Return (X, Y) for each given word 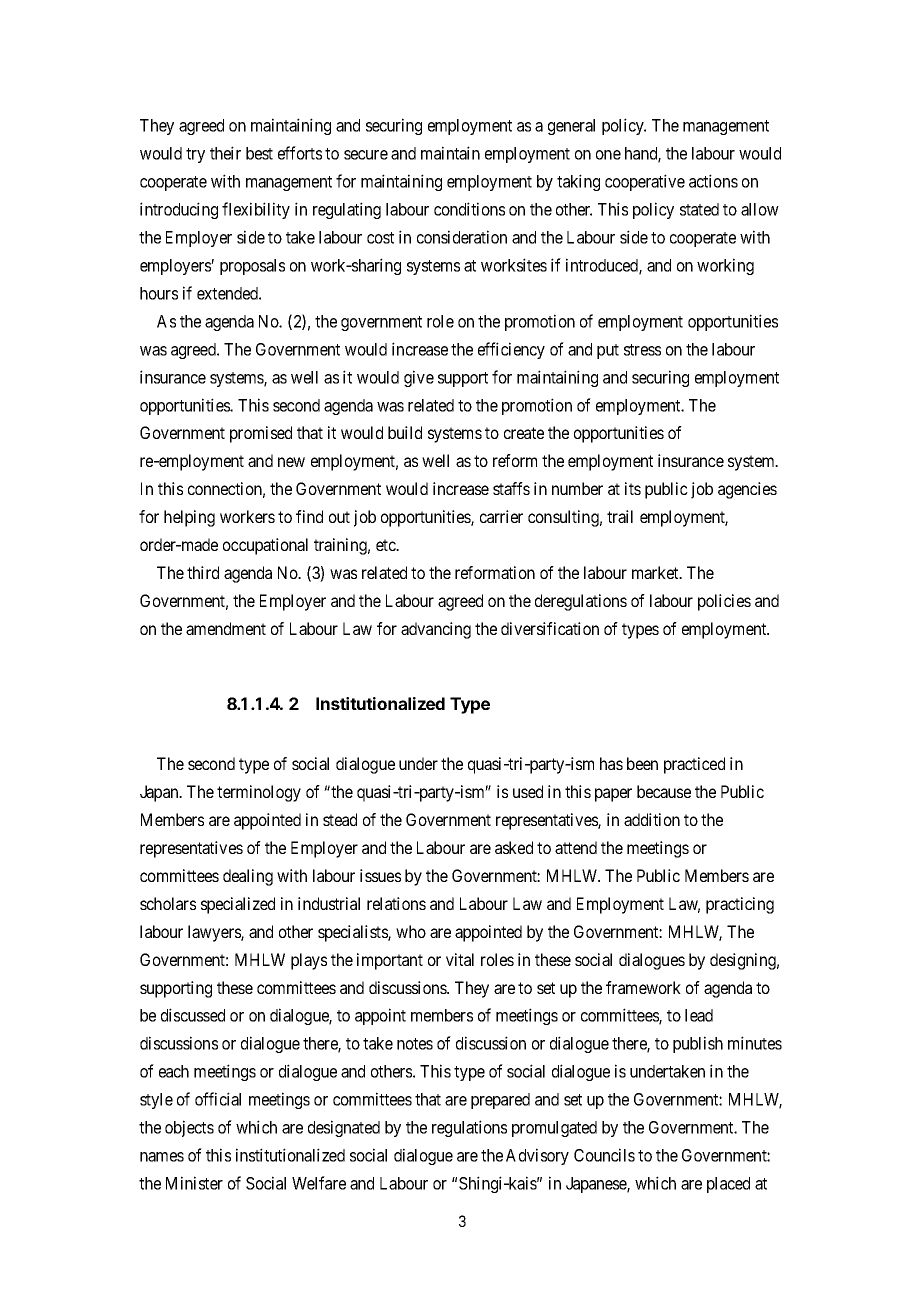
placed (728, 1185)
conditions (469, 209)
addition (652, 819)
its (633, 488)
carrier (501, 516)
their (225, 153)
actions (713, 181)
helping (189, 518)
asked (514, 847)
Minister (194, 1183)
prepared (500, 1101)
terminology (259, 793)
